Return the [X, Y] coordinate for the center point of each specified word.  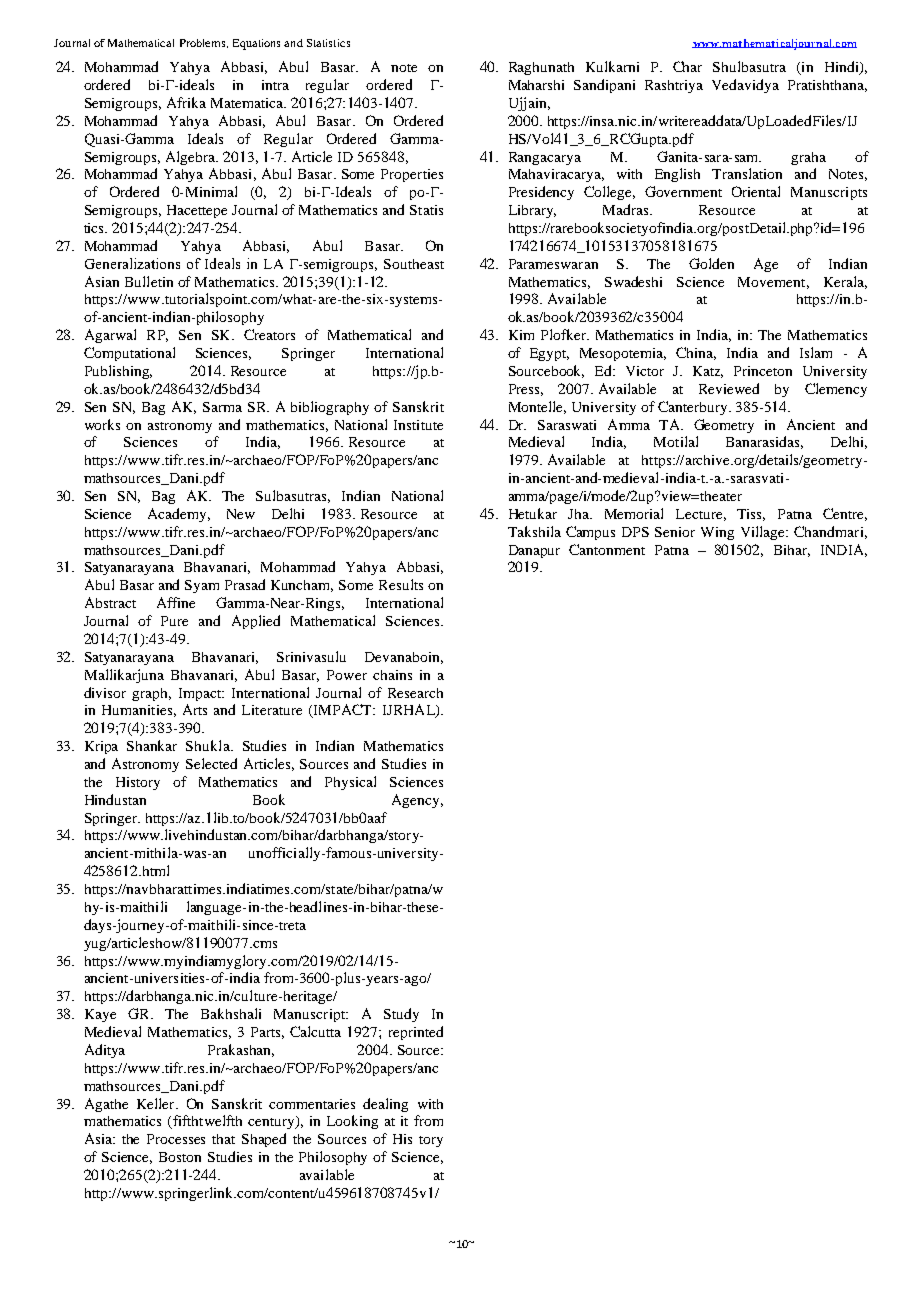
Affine [176, 602]
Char [687, 66]
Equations [256, 44]
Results [401, 584]
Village [764, 533]
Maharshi [536, 85]
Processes [176, 1139]
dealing [385, 1105]
